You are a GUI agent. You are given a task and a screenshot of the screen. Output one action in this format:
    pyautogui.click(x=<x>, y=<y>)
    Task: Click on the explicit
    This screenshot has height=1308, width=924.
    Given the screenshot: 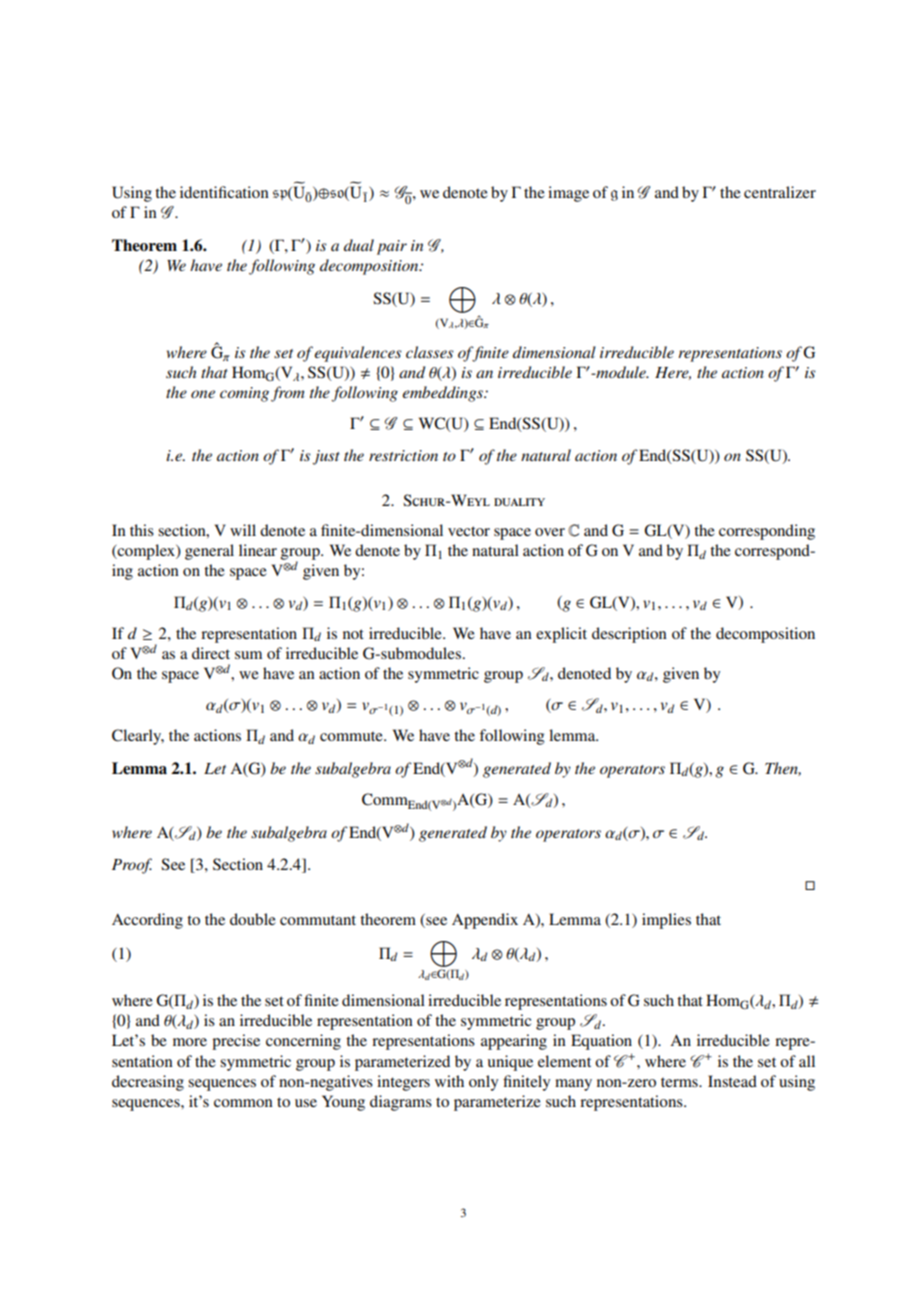 What is the action you would take?
    pyautogui.click(x=561, y=635)
